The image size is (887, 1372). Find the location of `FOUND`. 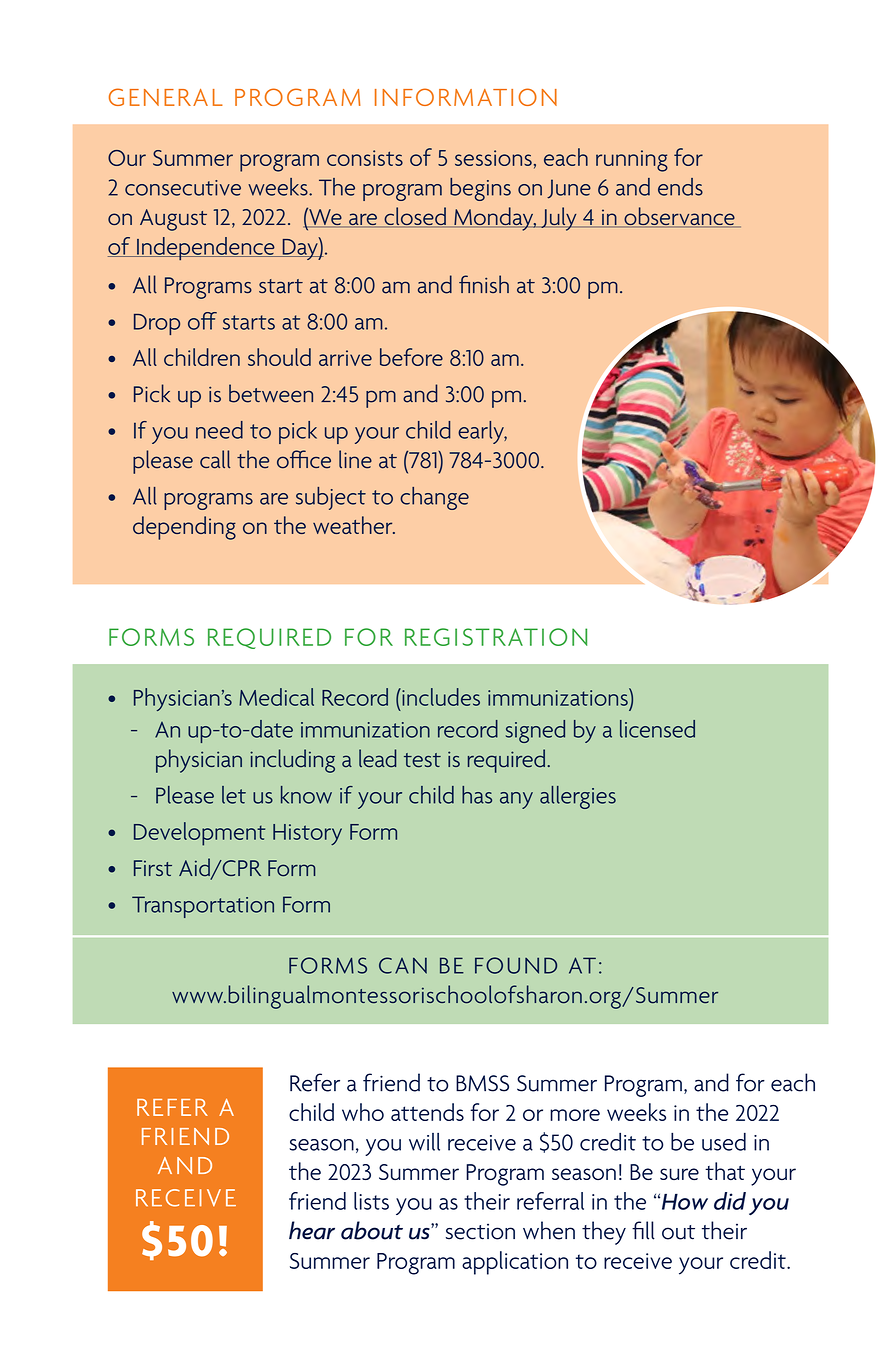

FOUND is located at coordinates (516, 965).
